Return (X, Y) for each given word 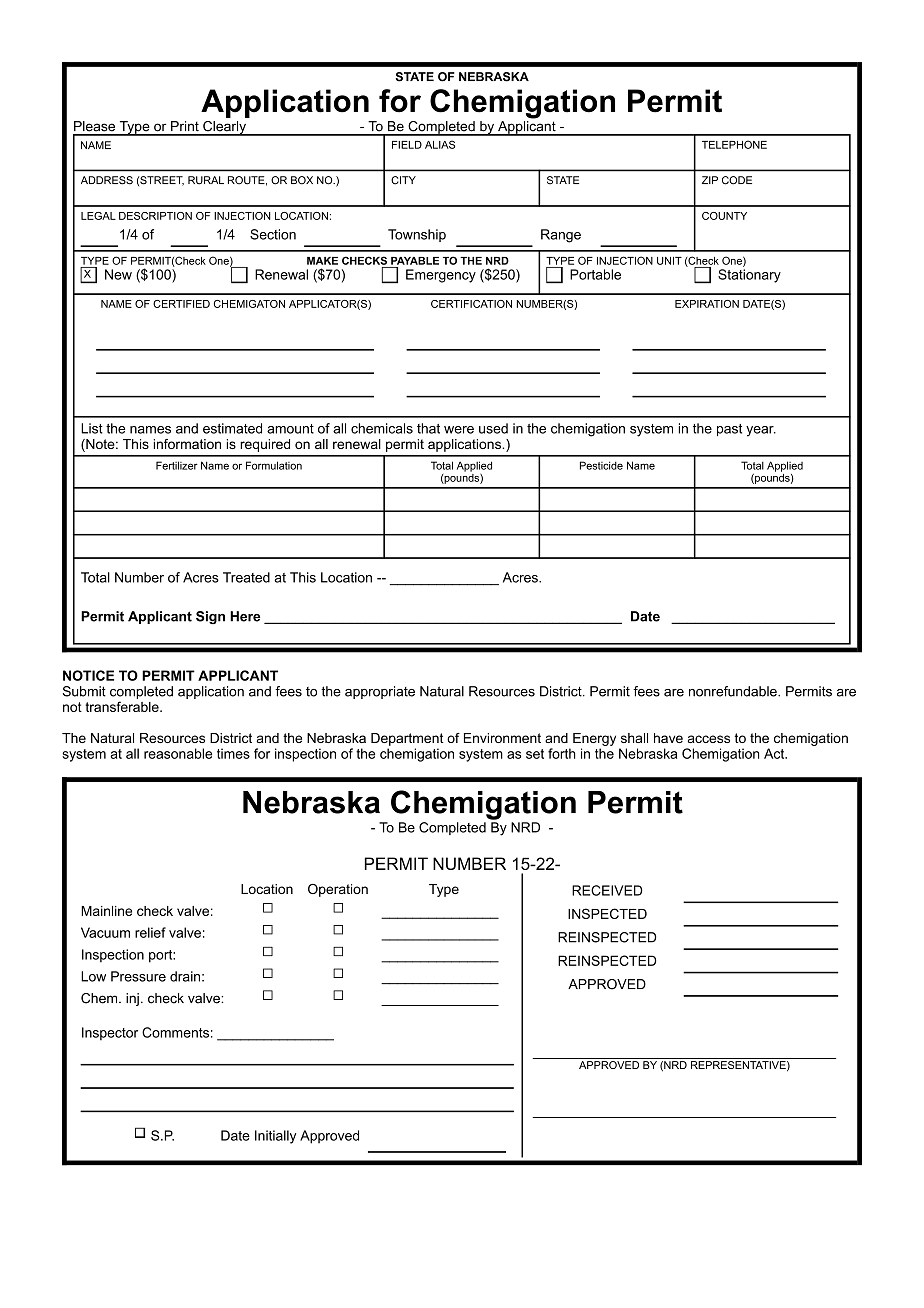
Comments (175, 1032)
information (187, 444)
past (729, 430)
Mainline (106, 911)
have (668, 738)
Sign (210, 617)
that (428, 428)
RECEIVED (607, 890)
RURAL (206, 180)
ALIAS (440, 144)
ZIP (710, 180)
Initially (275, 1137)
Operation (338, 890)
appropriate (380, 692)
